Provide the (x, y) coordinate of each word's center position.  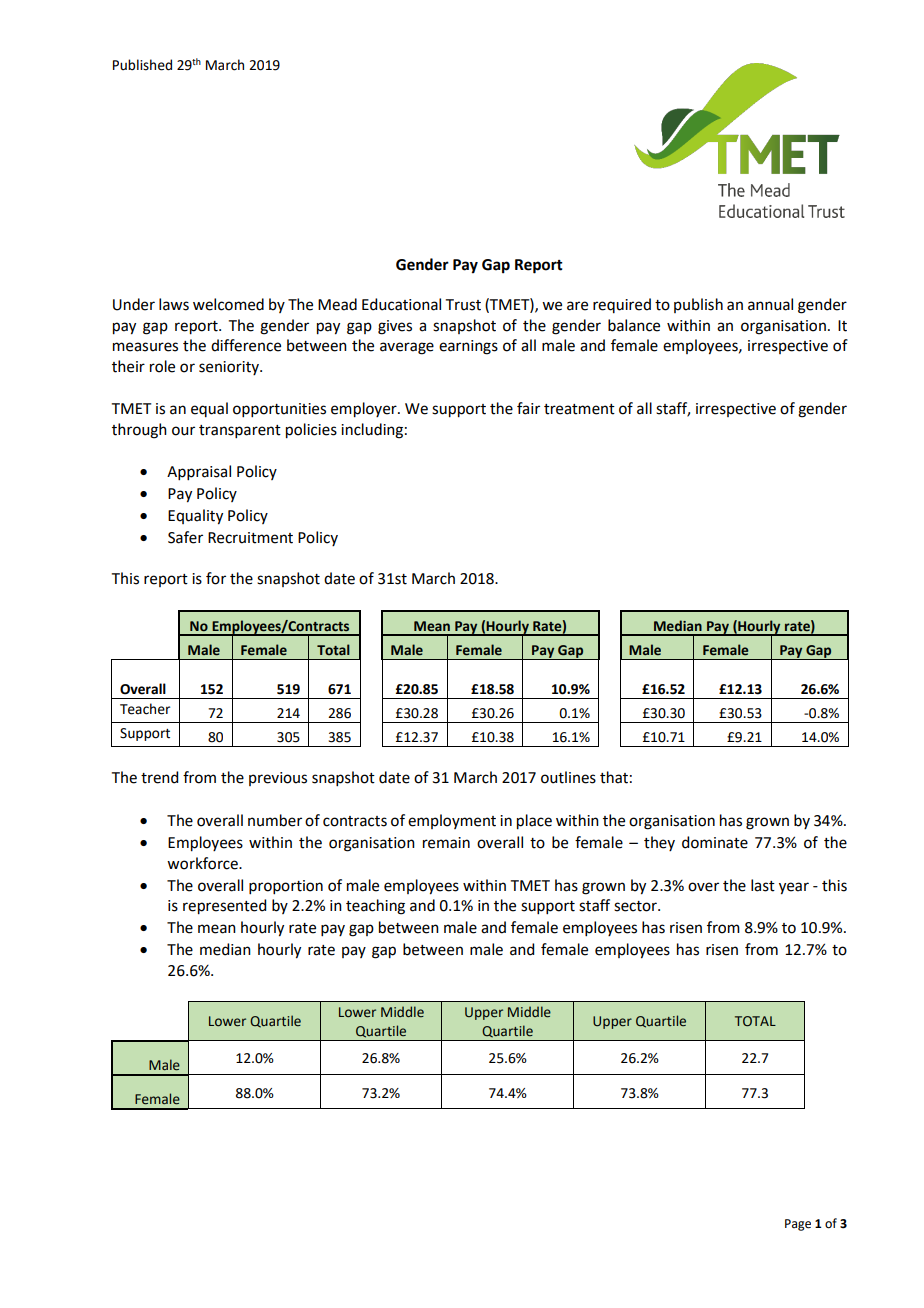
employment (452, 821)
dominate (715, 842)
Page (798, 1225)
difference (246, 345)
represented (224, 907)
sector (636, 906)
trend (159, 777)
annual (770, 304)
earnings (468, 347)
